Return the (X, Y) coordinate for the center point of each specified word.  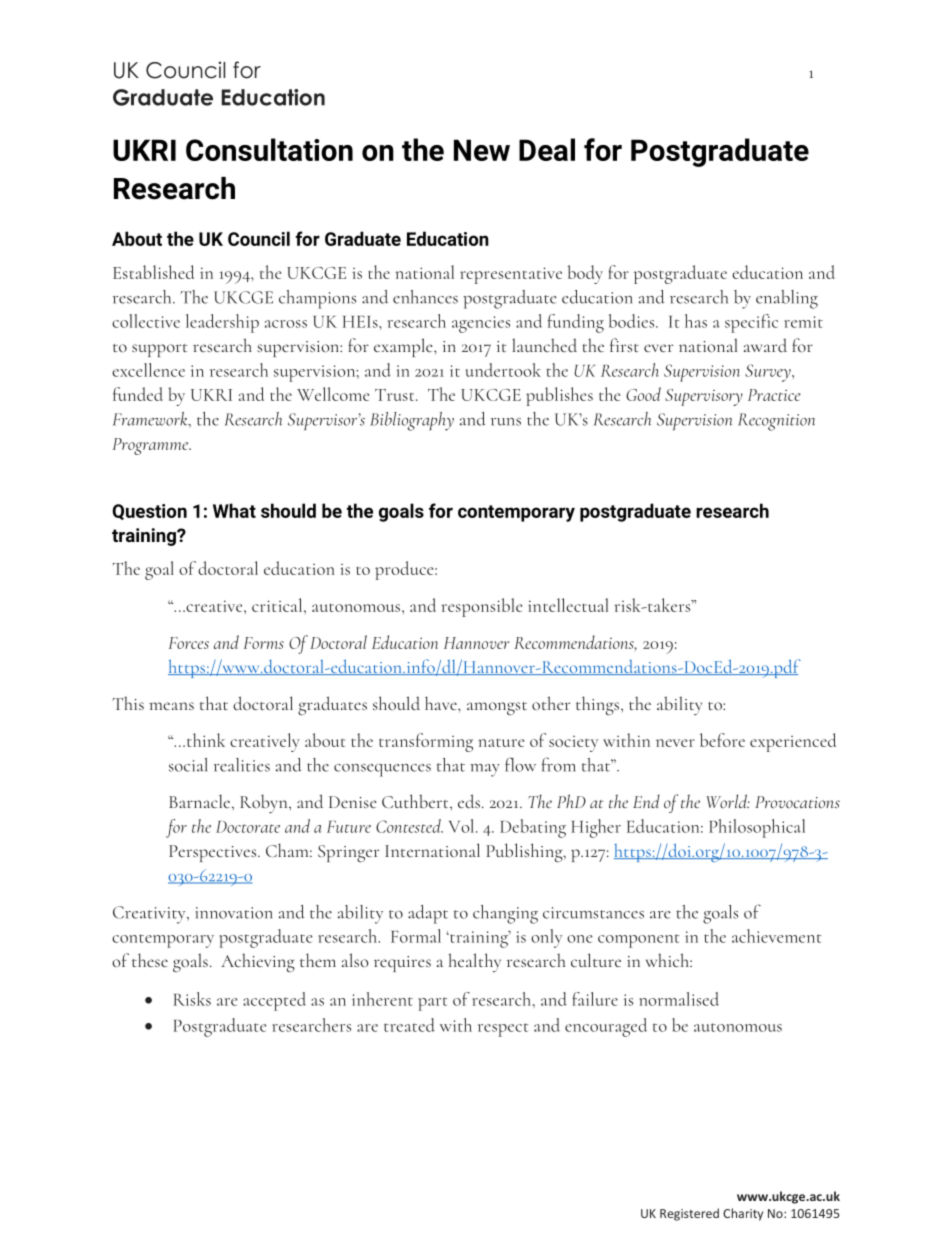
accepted (274, 1001)
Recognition (776, 422)
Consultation (269, 149)
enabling (787, 299)
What (234, 510)
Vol (463, 826)
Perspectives (214, 853)
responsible (481, 607)
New (482, 150)
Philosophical (757, 828)
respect (503, 1030)
